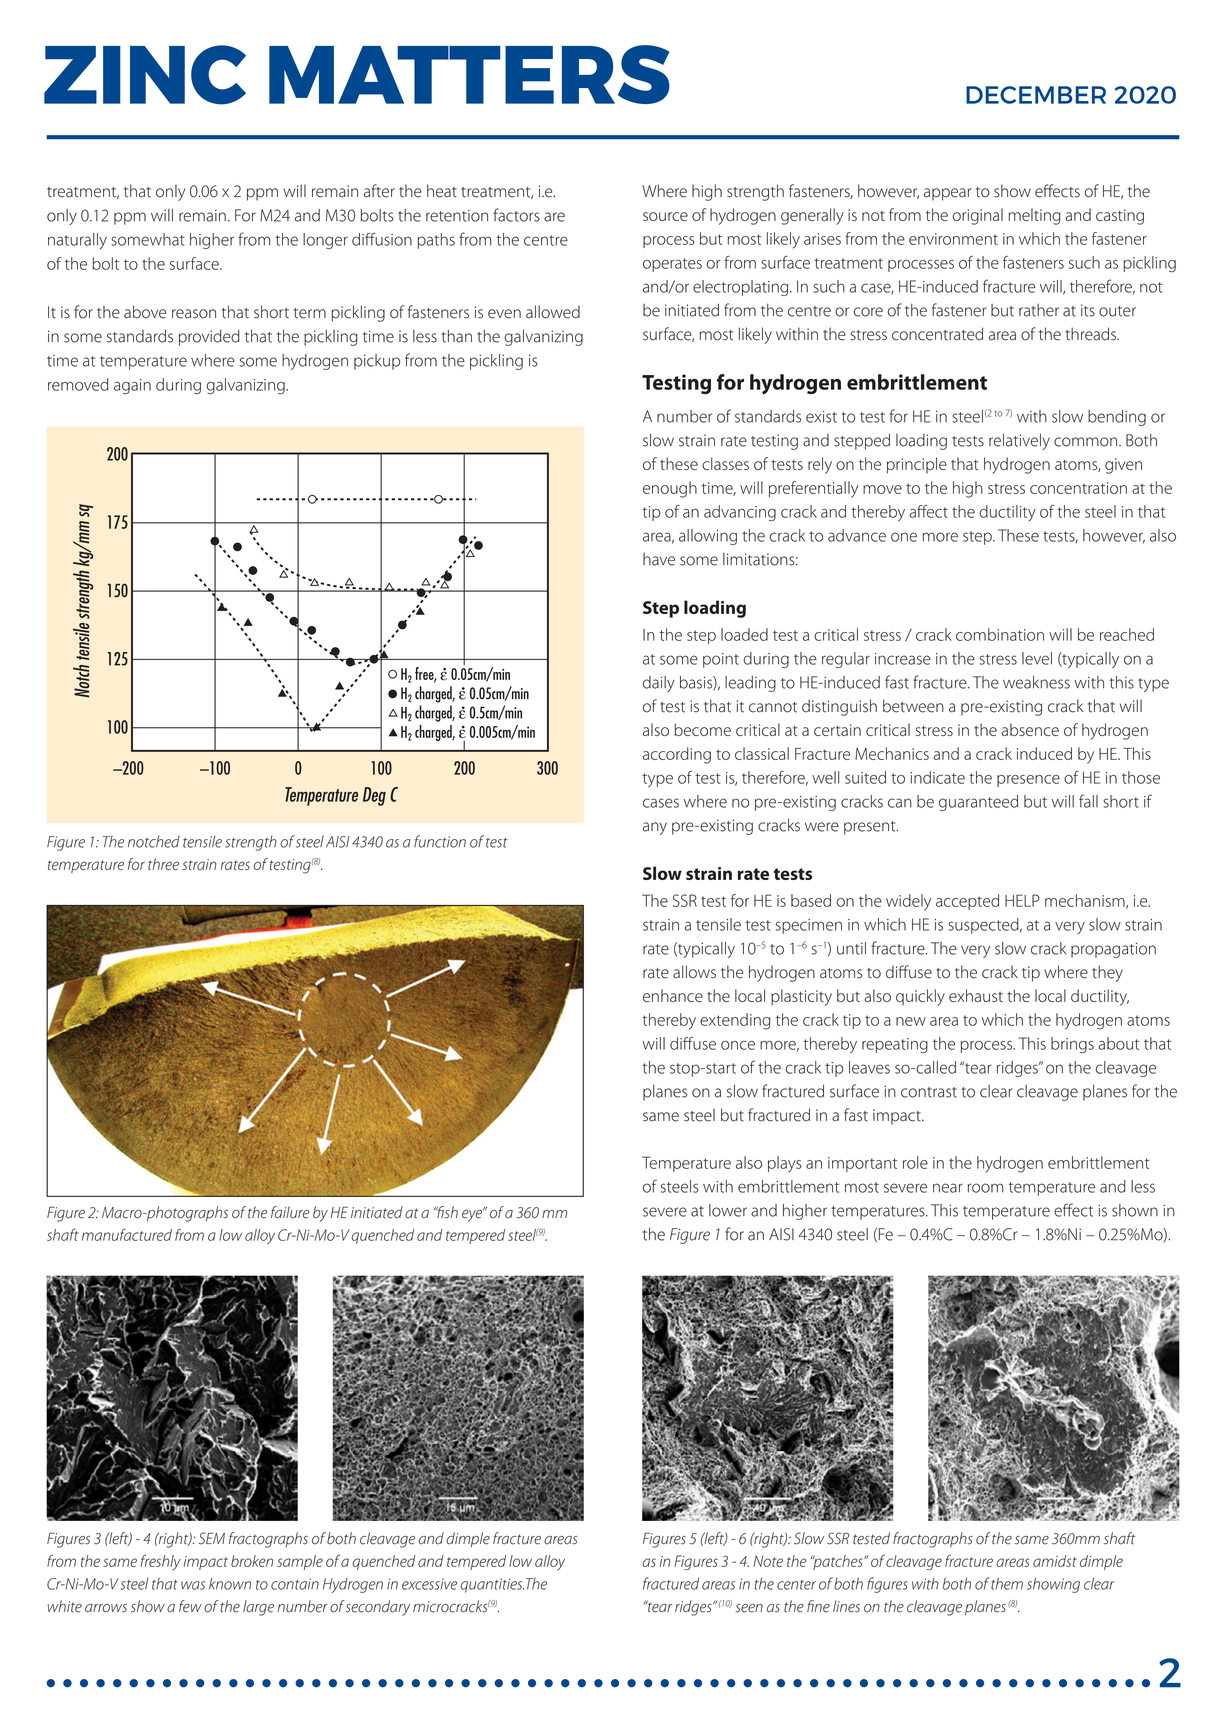  I want to click on DECEMBER, so click(1036, 95).
